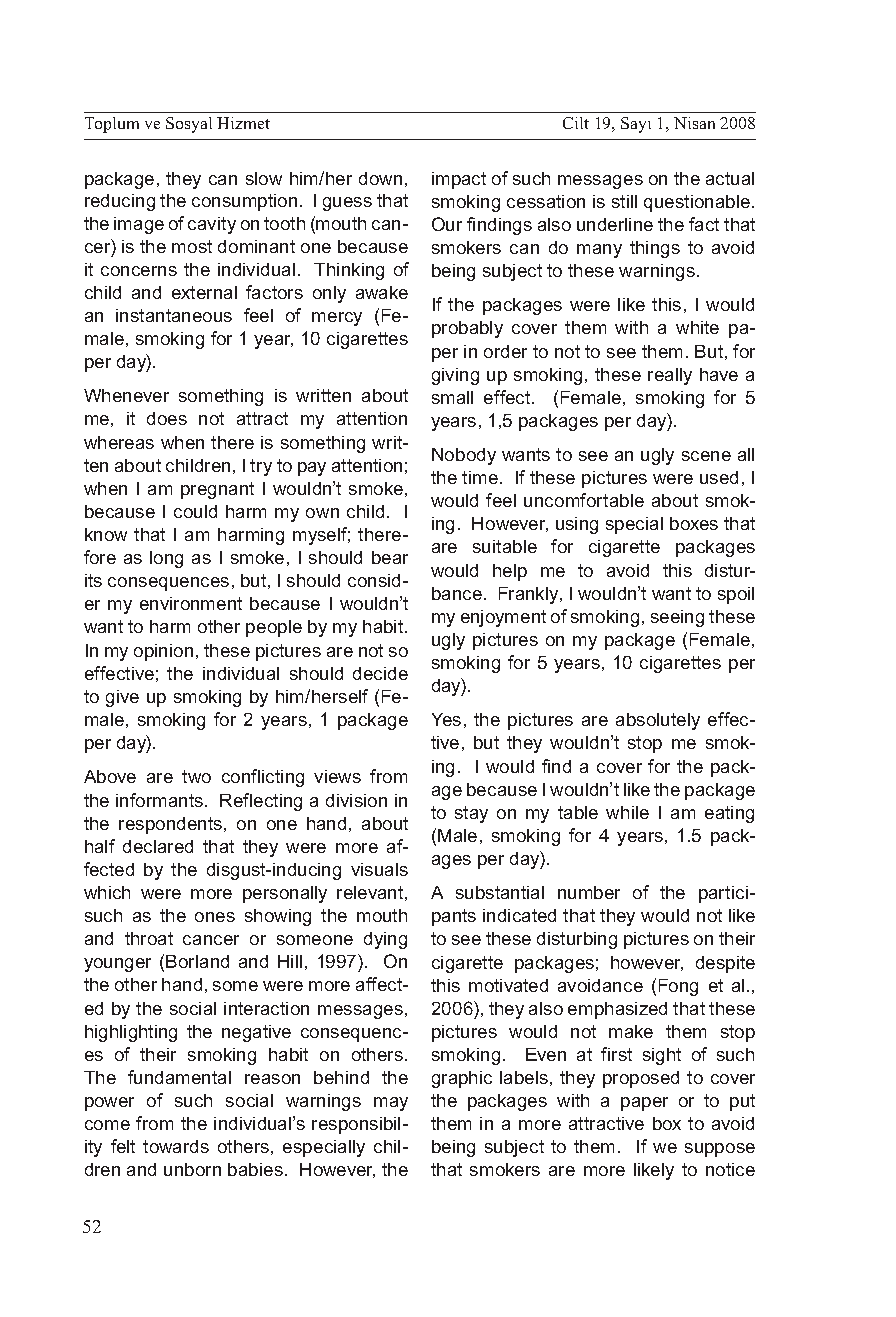 The image size is (896, 1317). I want to click on paper, so click(644, 1104).
